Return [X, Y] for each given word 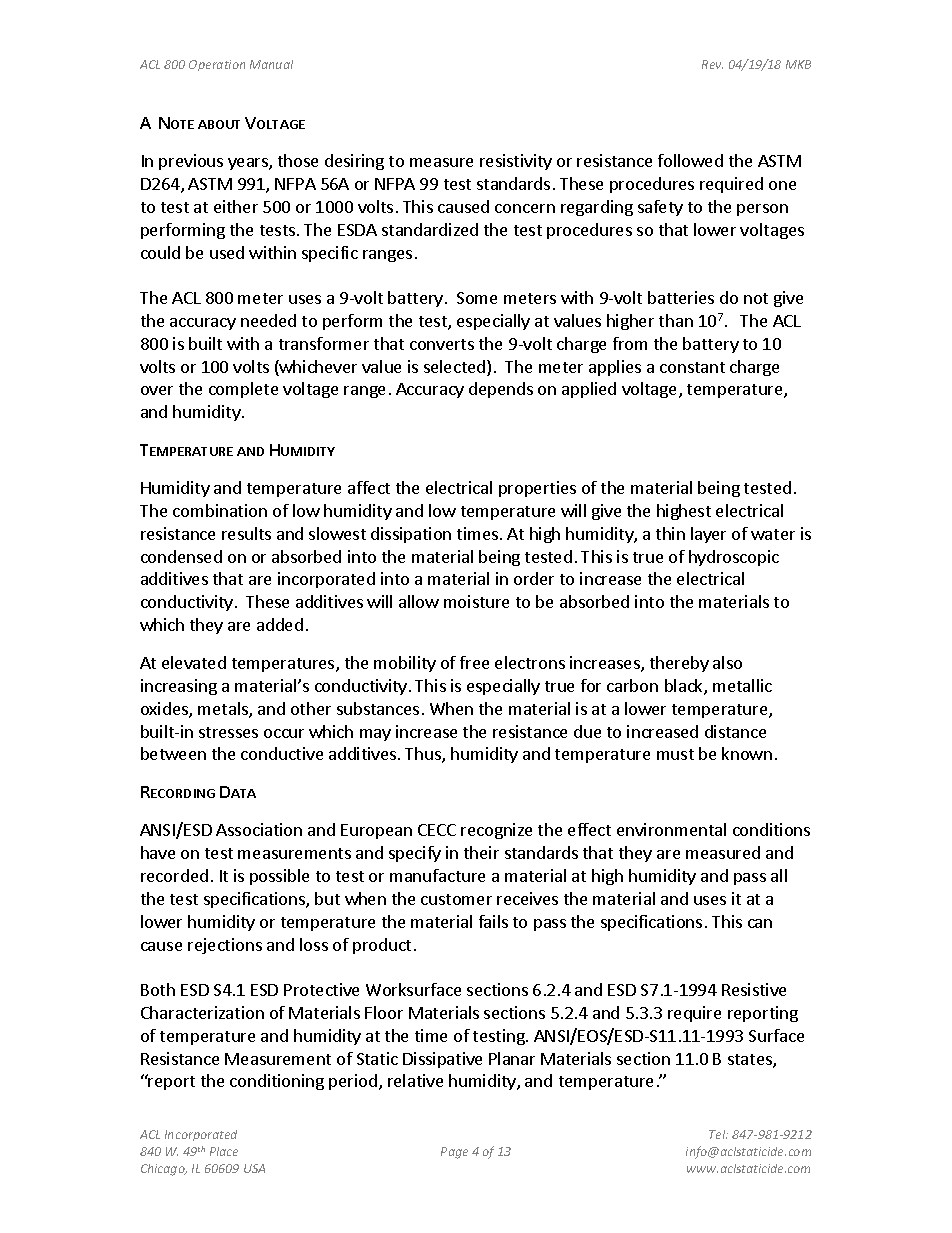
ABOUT [219, 124]
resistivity [516, 162]
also [727, 662]
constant [692, 367]
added [280, 624]
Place [224, 1151]
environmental [671, 829]
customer [456, 899]
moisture [476, 601]
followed [690, 160]
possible [279, 877]
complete [243, 390]
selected [454, 366]
